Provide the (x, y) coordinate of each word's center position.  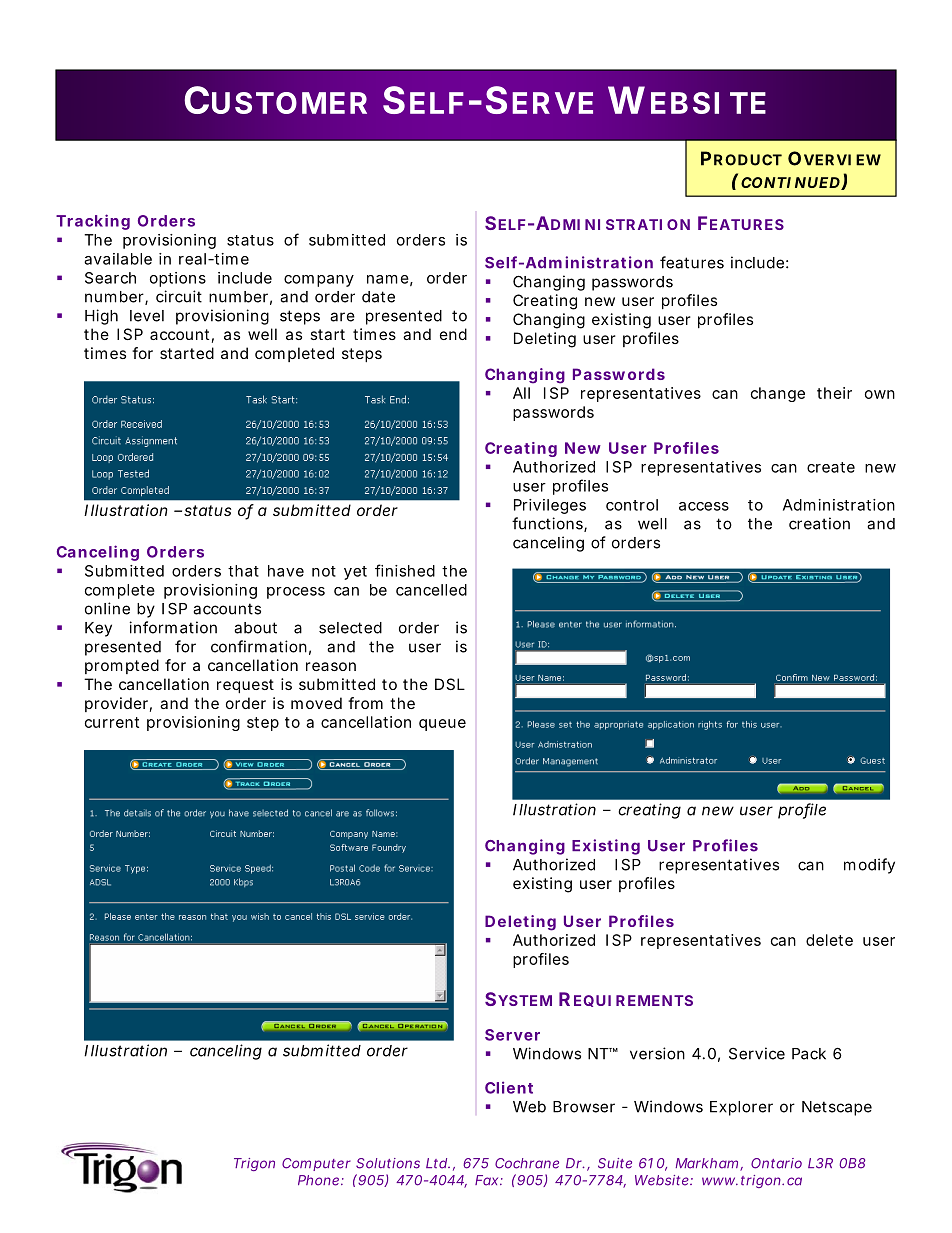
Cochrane (527, 1163)
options (178, 279)
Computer (316, 1164)
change (778, 394)
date (378, 297)
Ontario (776, 1163)
